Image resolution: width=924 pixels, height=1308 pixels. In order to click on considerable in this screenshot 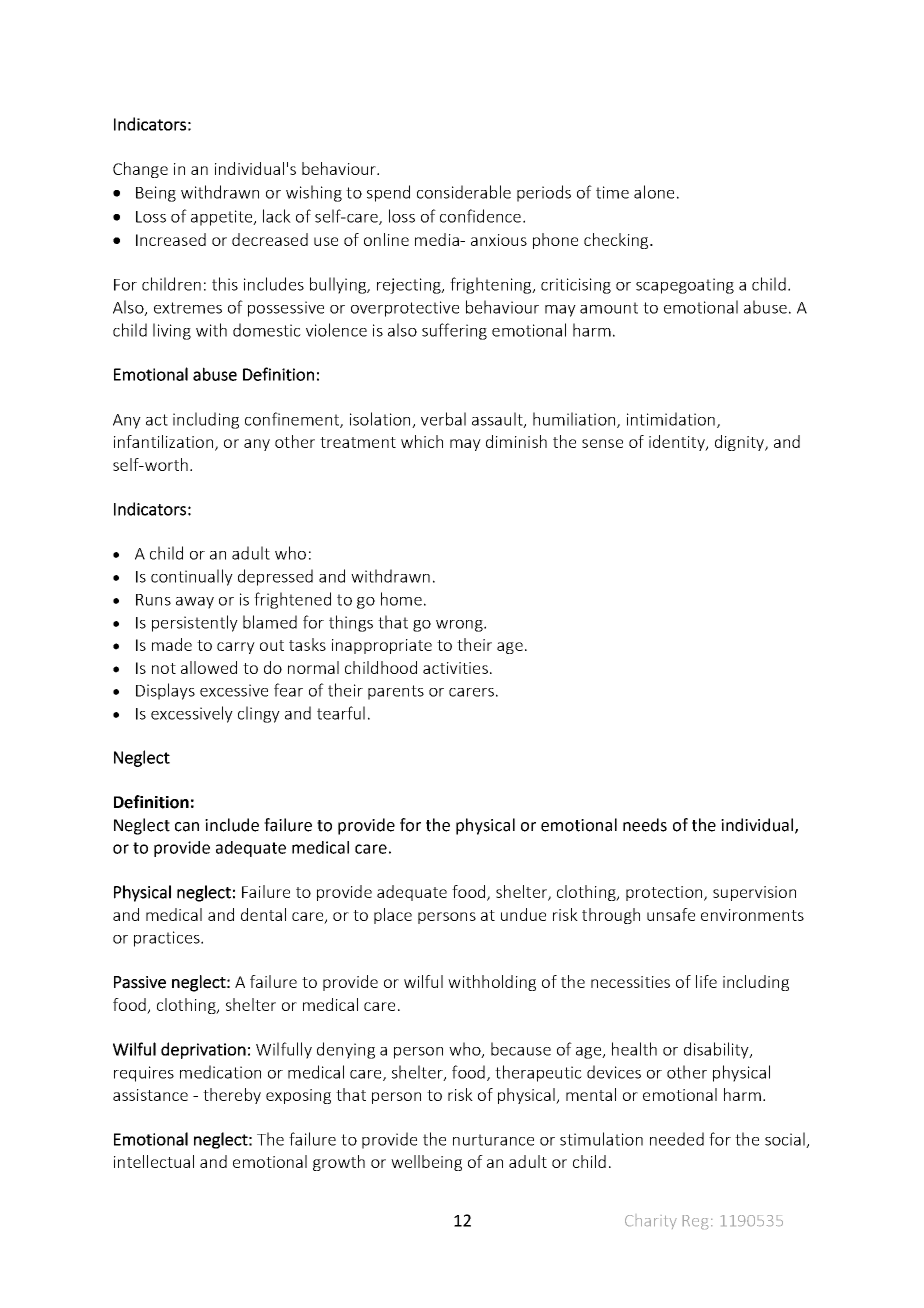, I will do `click(464, 192)`.
